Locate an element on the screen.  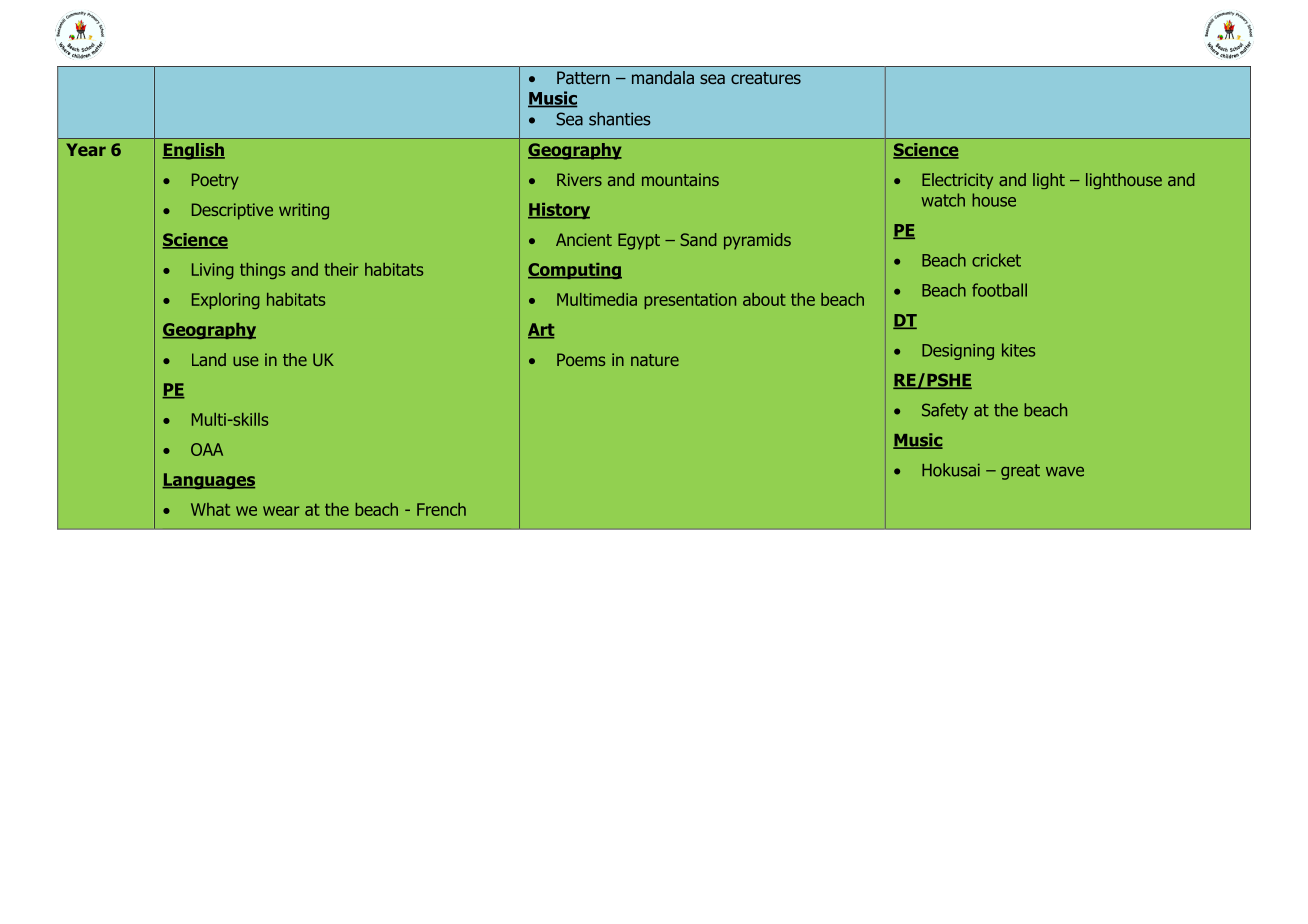
Ancient is located at coordinates (584, 239).
